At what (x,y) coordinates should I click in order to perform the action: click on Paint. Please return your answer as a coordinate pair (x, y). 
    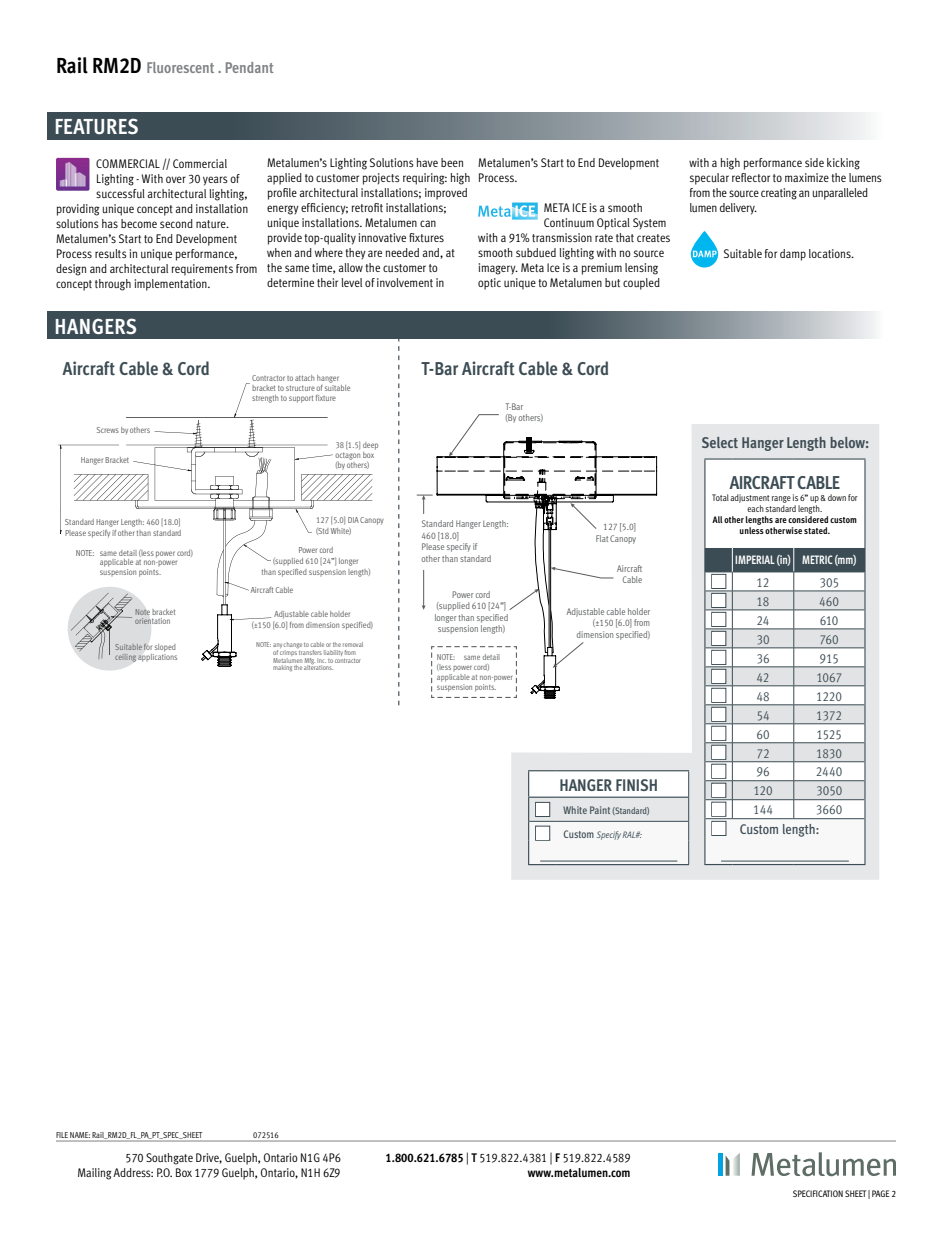
    Looking at the image, I should click on (600, 810).
